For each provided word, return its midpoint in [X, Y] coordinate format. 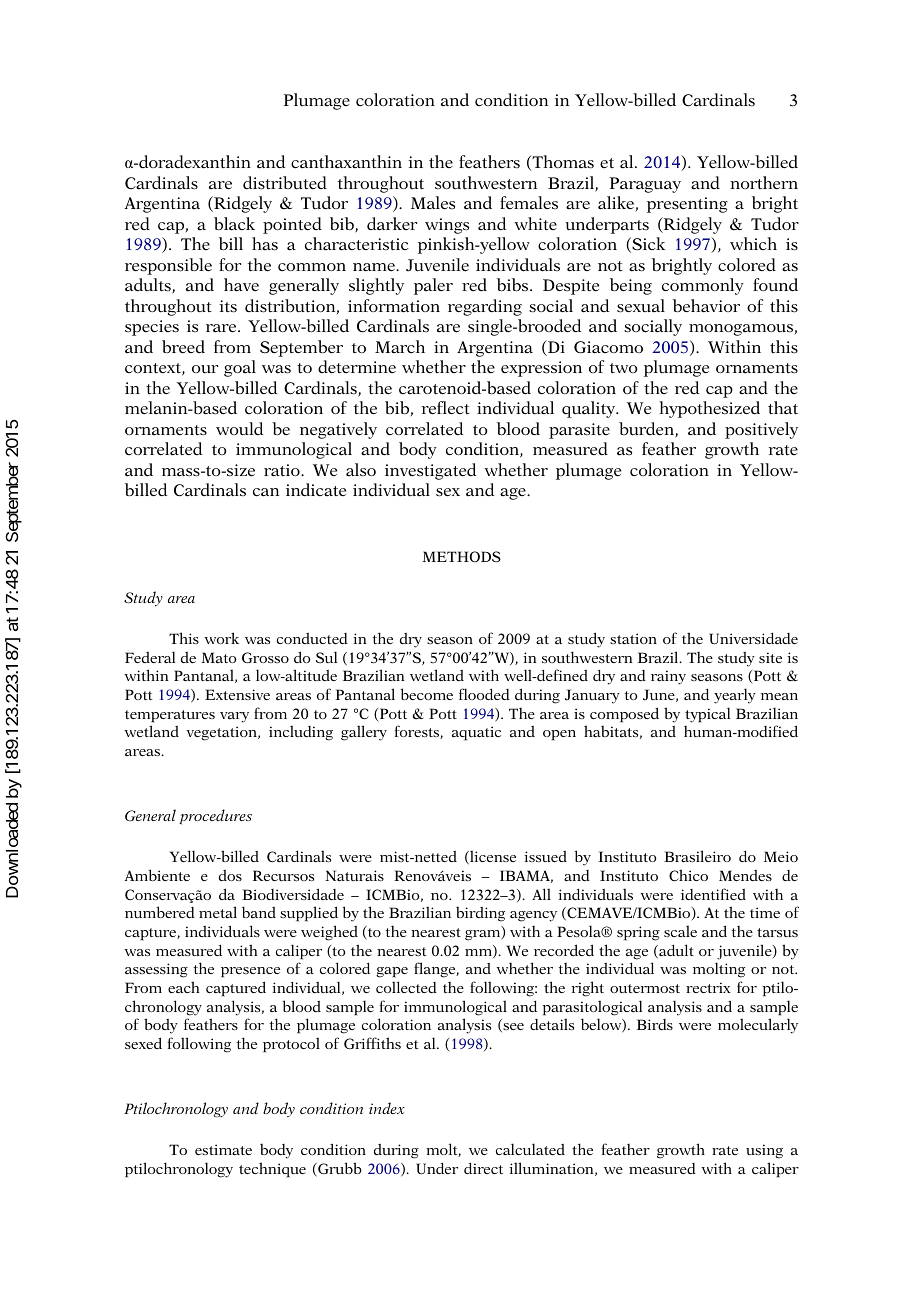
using [764, 1151]
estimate [223, 1149]
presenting [687, 205]
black [234, 224]
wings [447, 226]
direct [483, 1168]
